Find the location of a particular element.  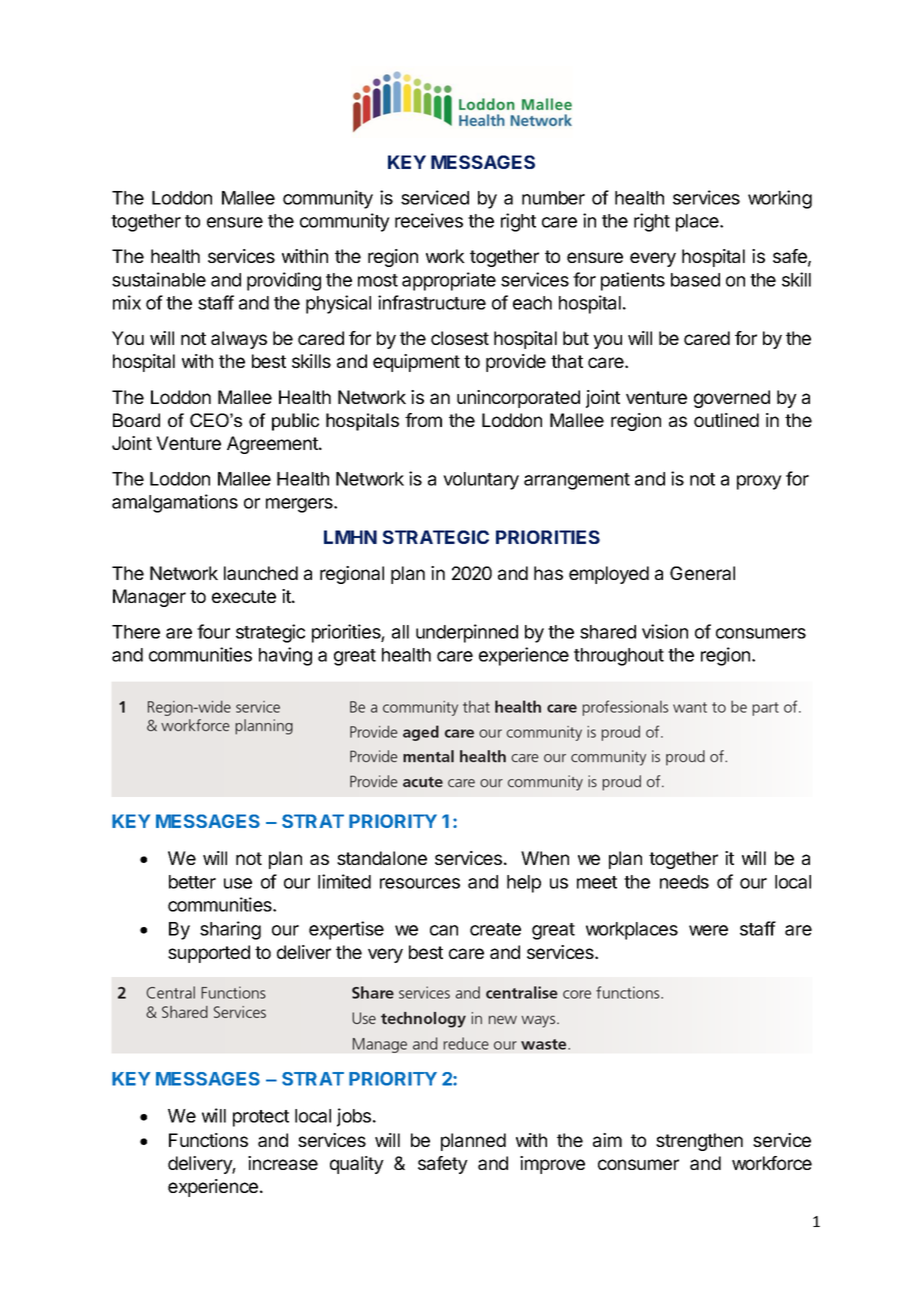

sustainable is located at coordinates (159, 279).
